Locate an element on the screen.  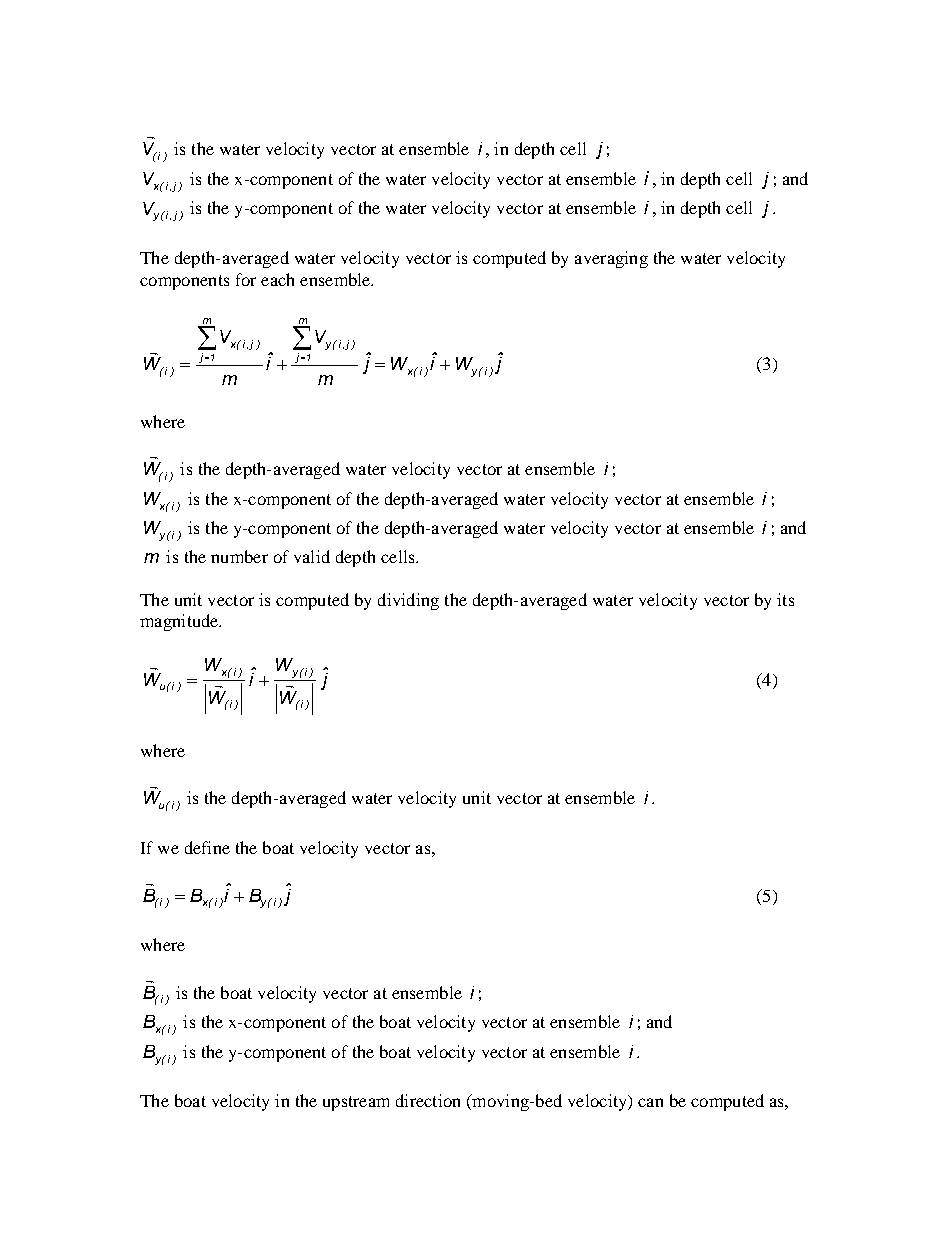
number is located at coordinates (239, 556).
